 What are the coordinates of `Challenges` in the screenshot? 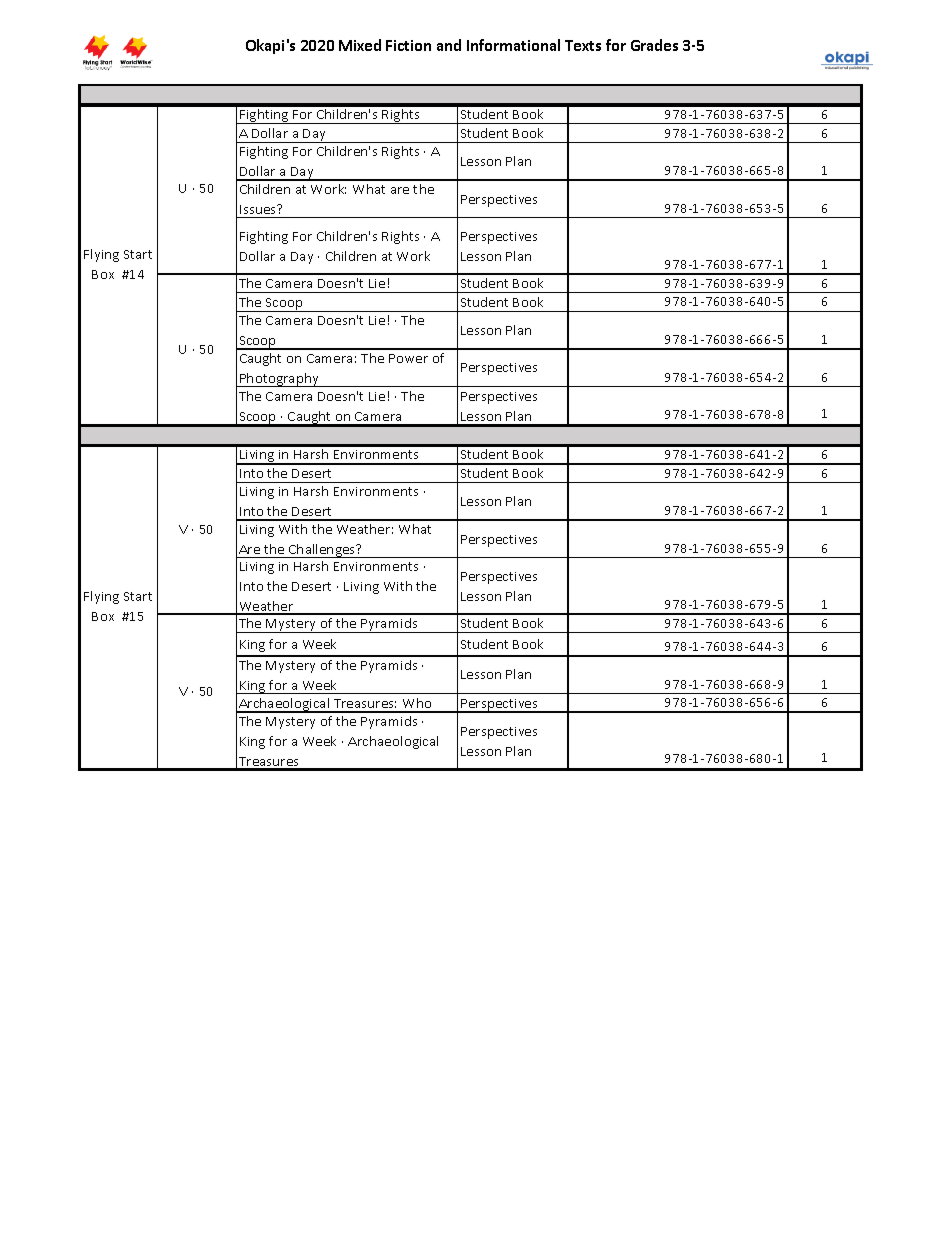 It's located at (322, 551).
